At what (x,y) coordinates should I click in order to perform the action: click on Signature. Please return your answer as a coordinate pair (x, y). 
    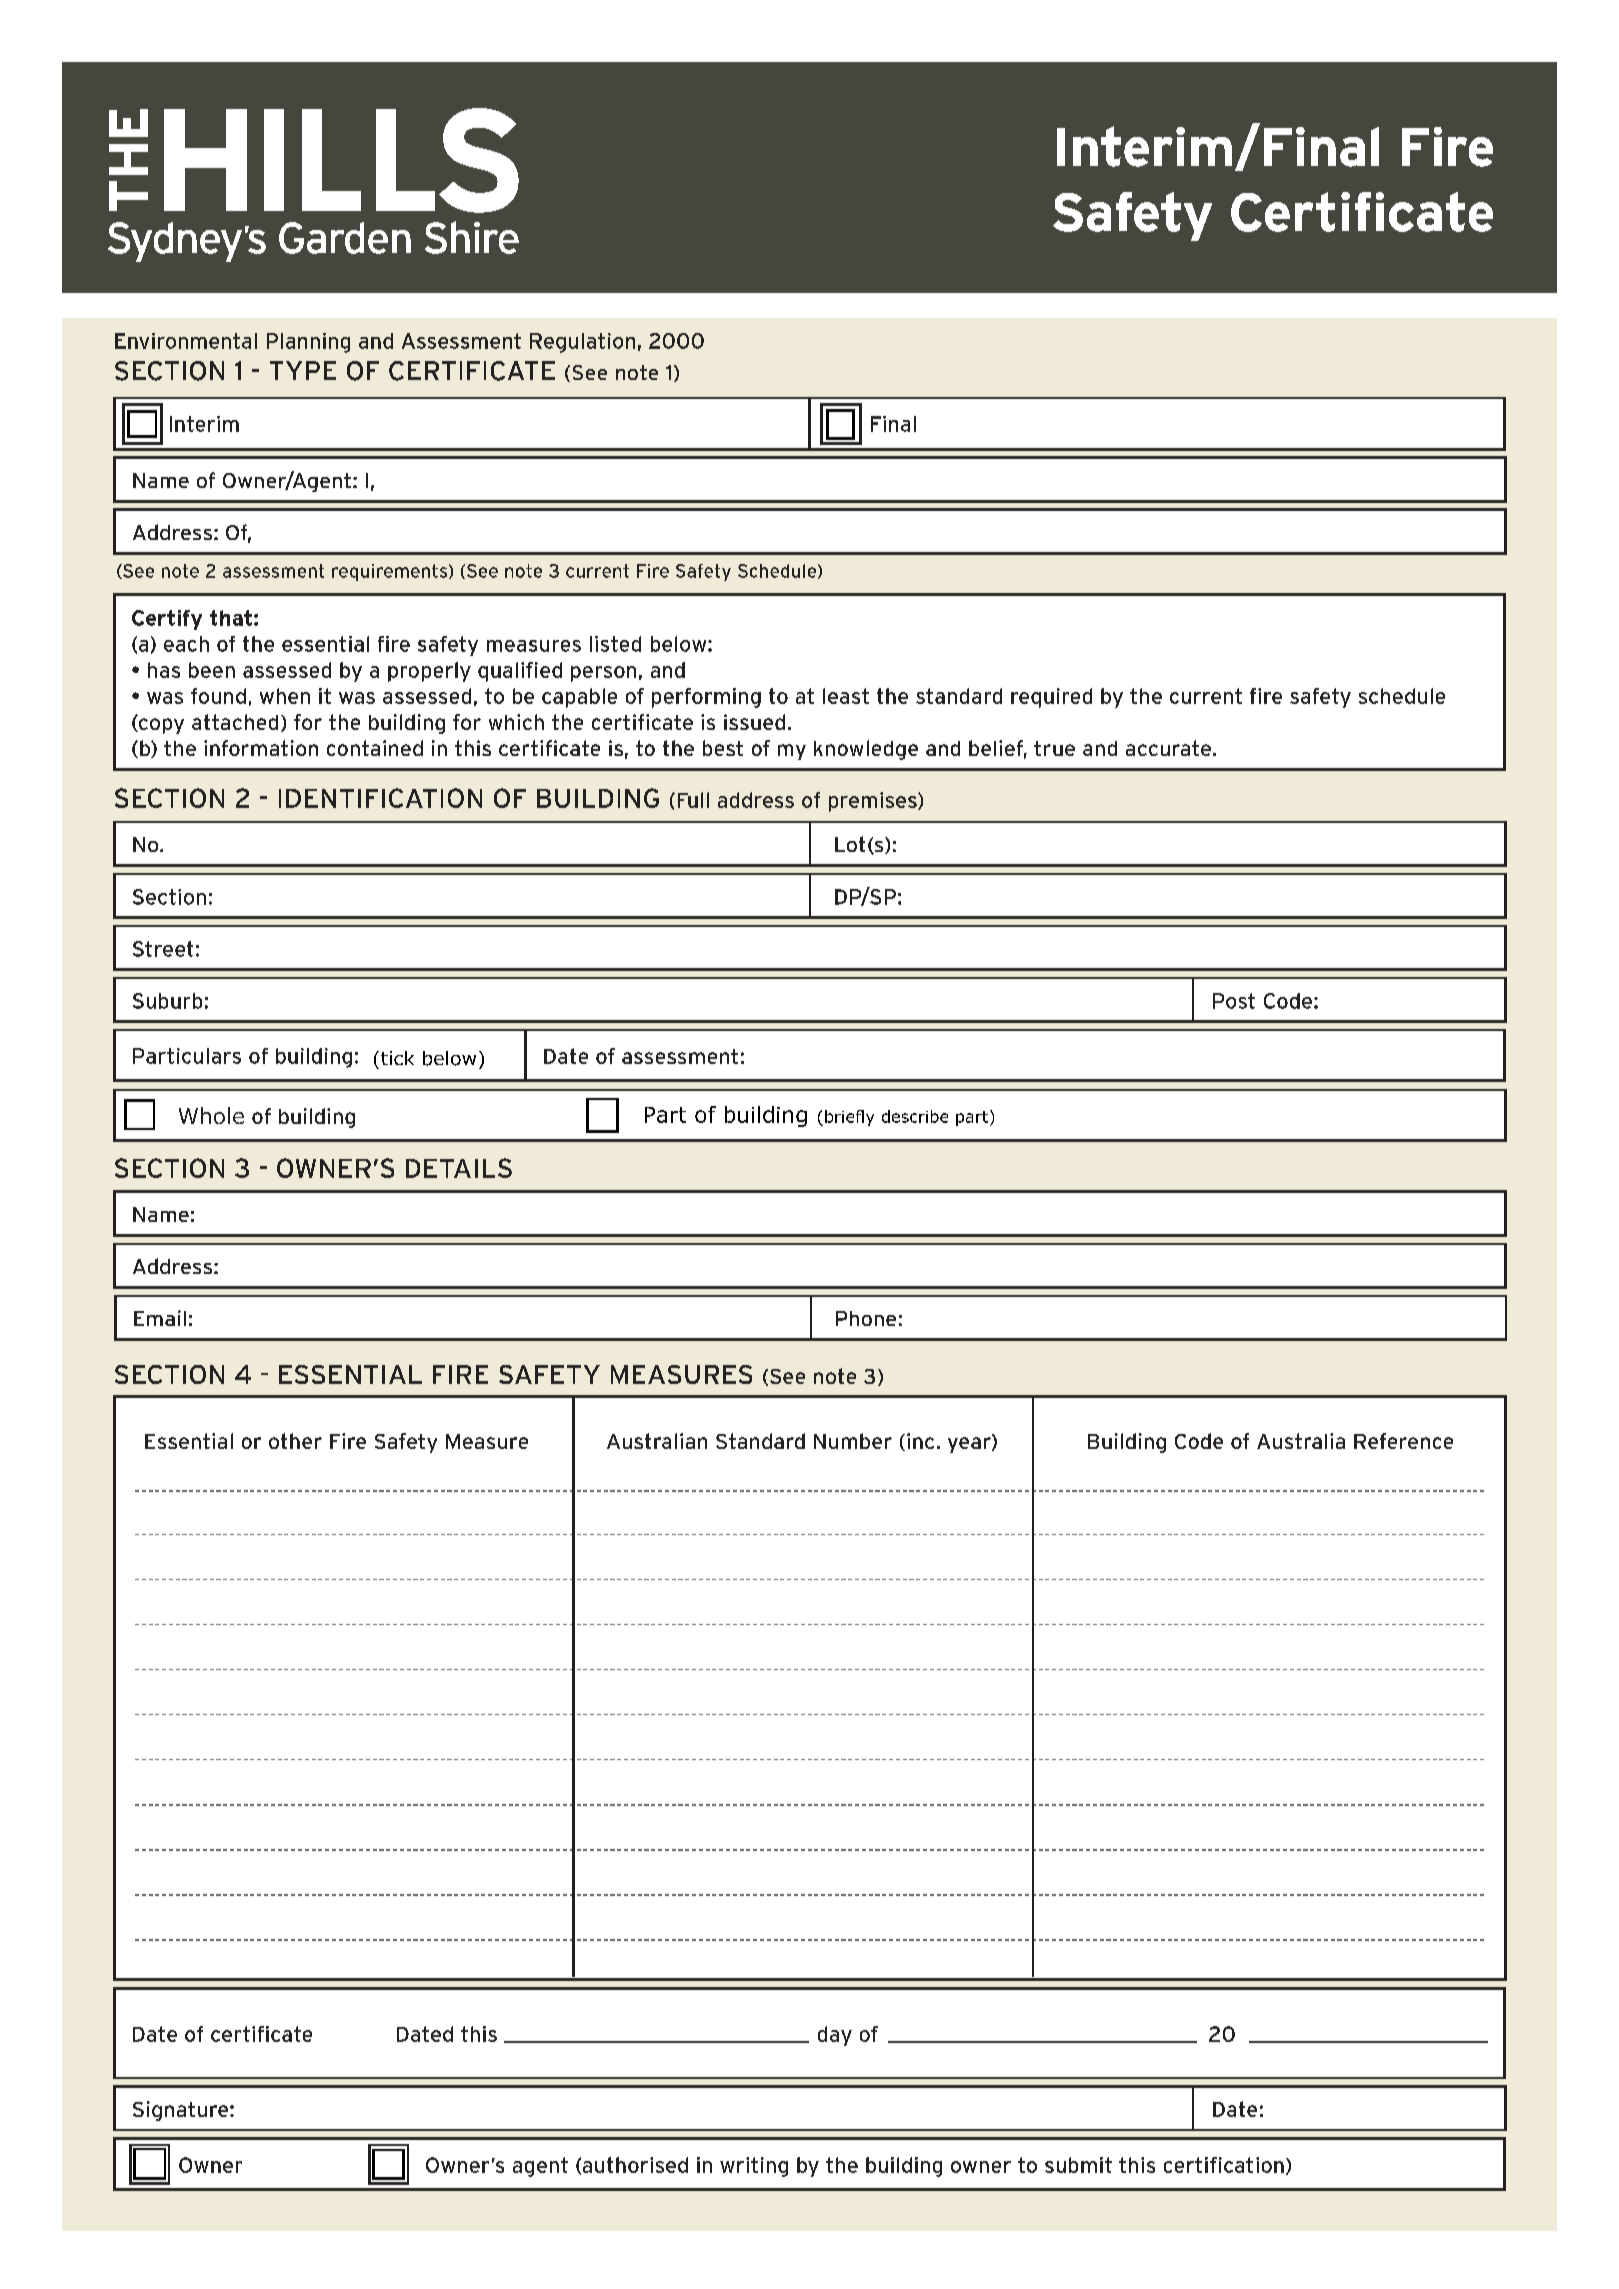
    Looking at the image, I should click on (182, 2111).
